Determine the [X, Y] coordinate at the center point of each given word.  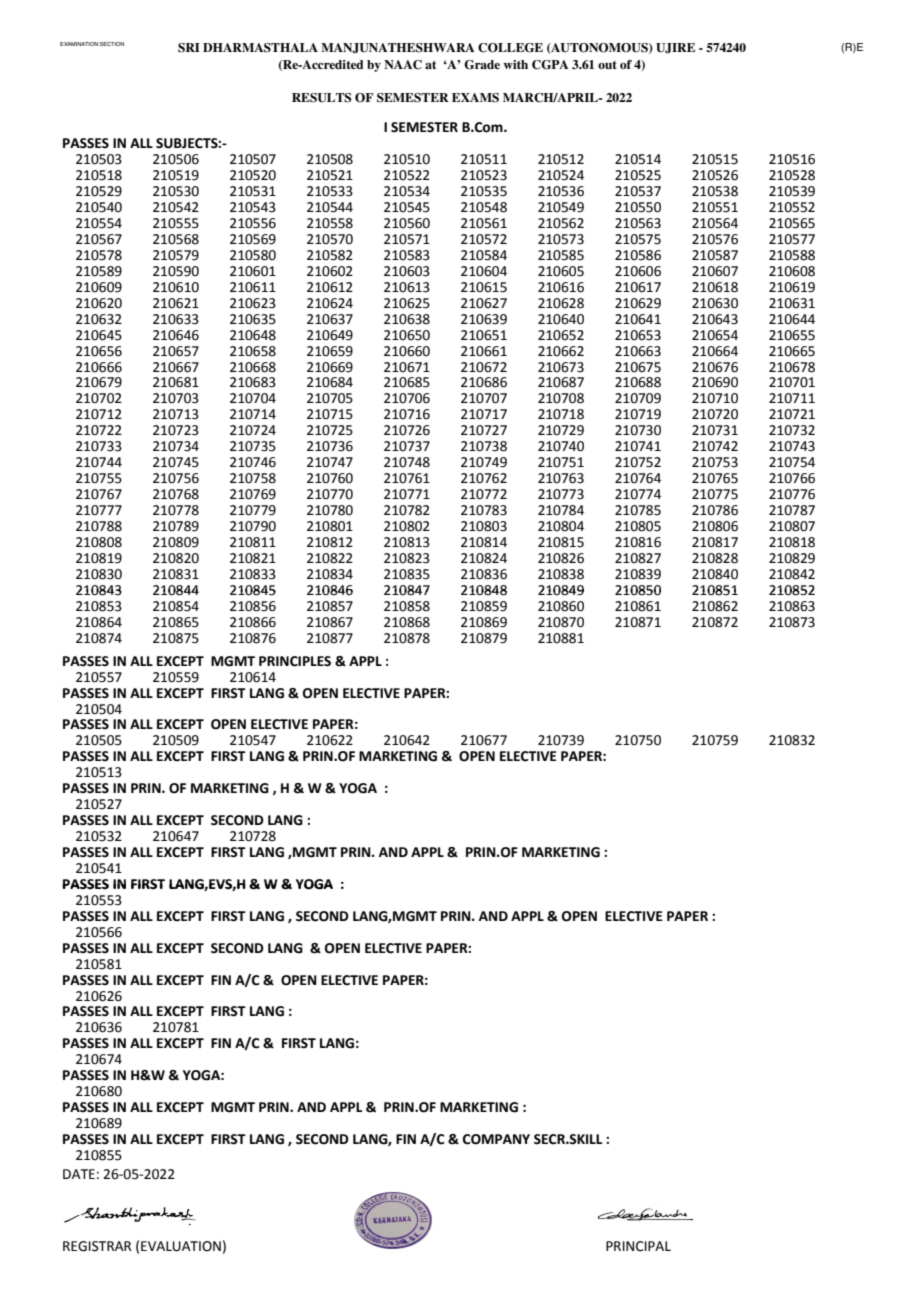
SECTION [112, 44]
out [607, 65]
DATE [79, 1174]
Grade [482, 65]
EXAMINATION [79, 44]
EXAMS [475, 98]
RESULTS [321, 98]
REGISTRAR [97, 1246]
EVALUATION [181, 1246]
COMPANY [496, 1139]
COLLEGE [510, 48]
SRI [189, 48]
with [515, 64]
